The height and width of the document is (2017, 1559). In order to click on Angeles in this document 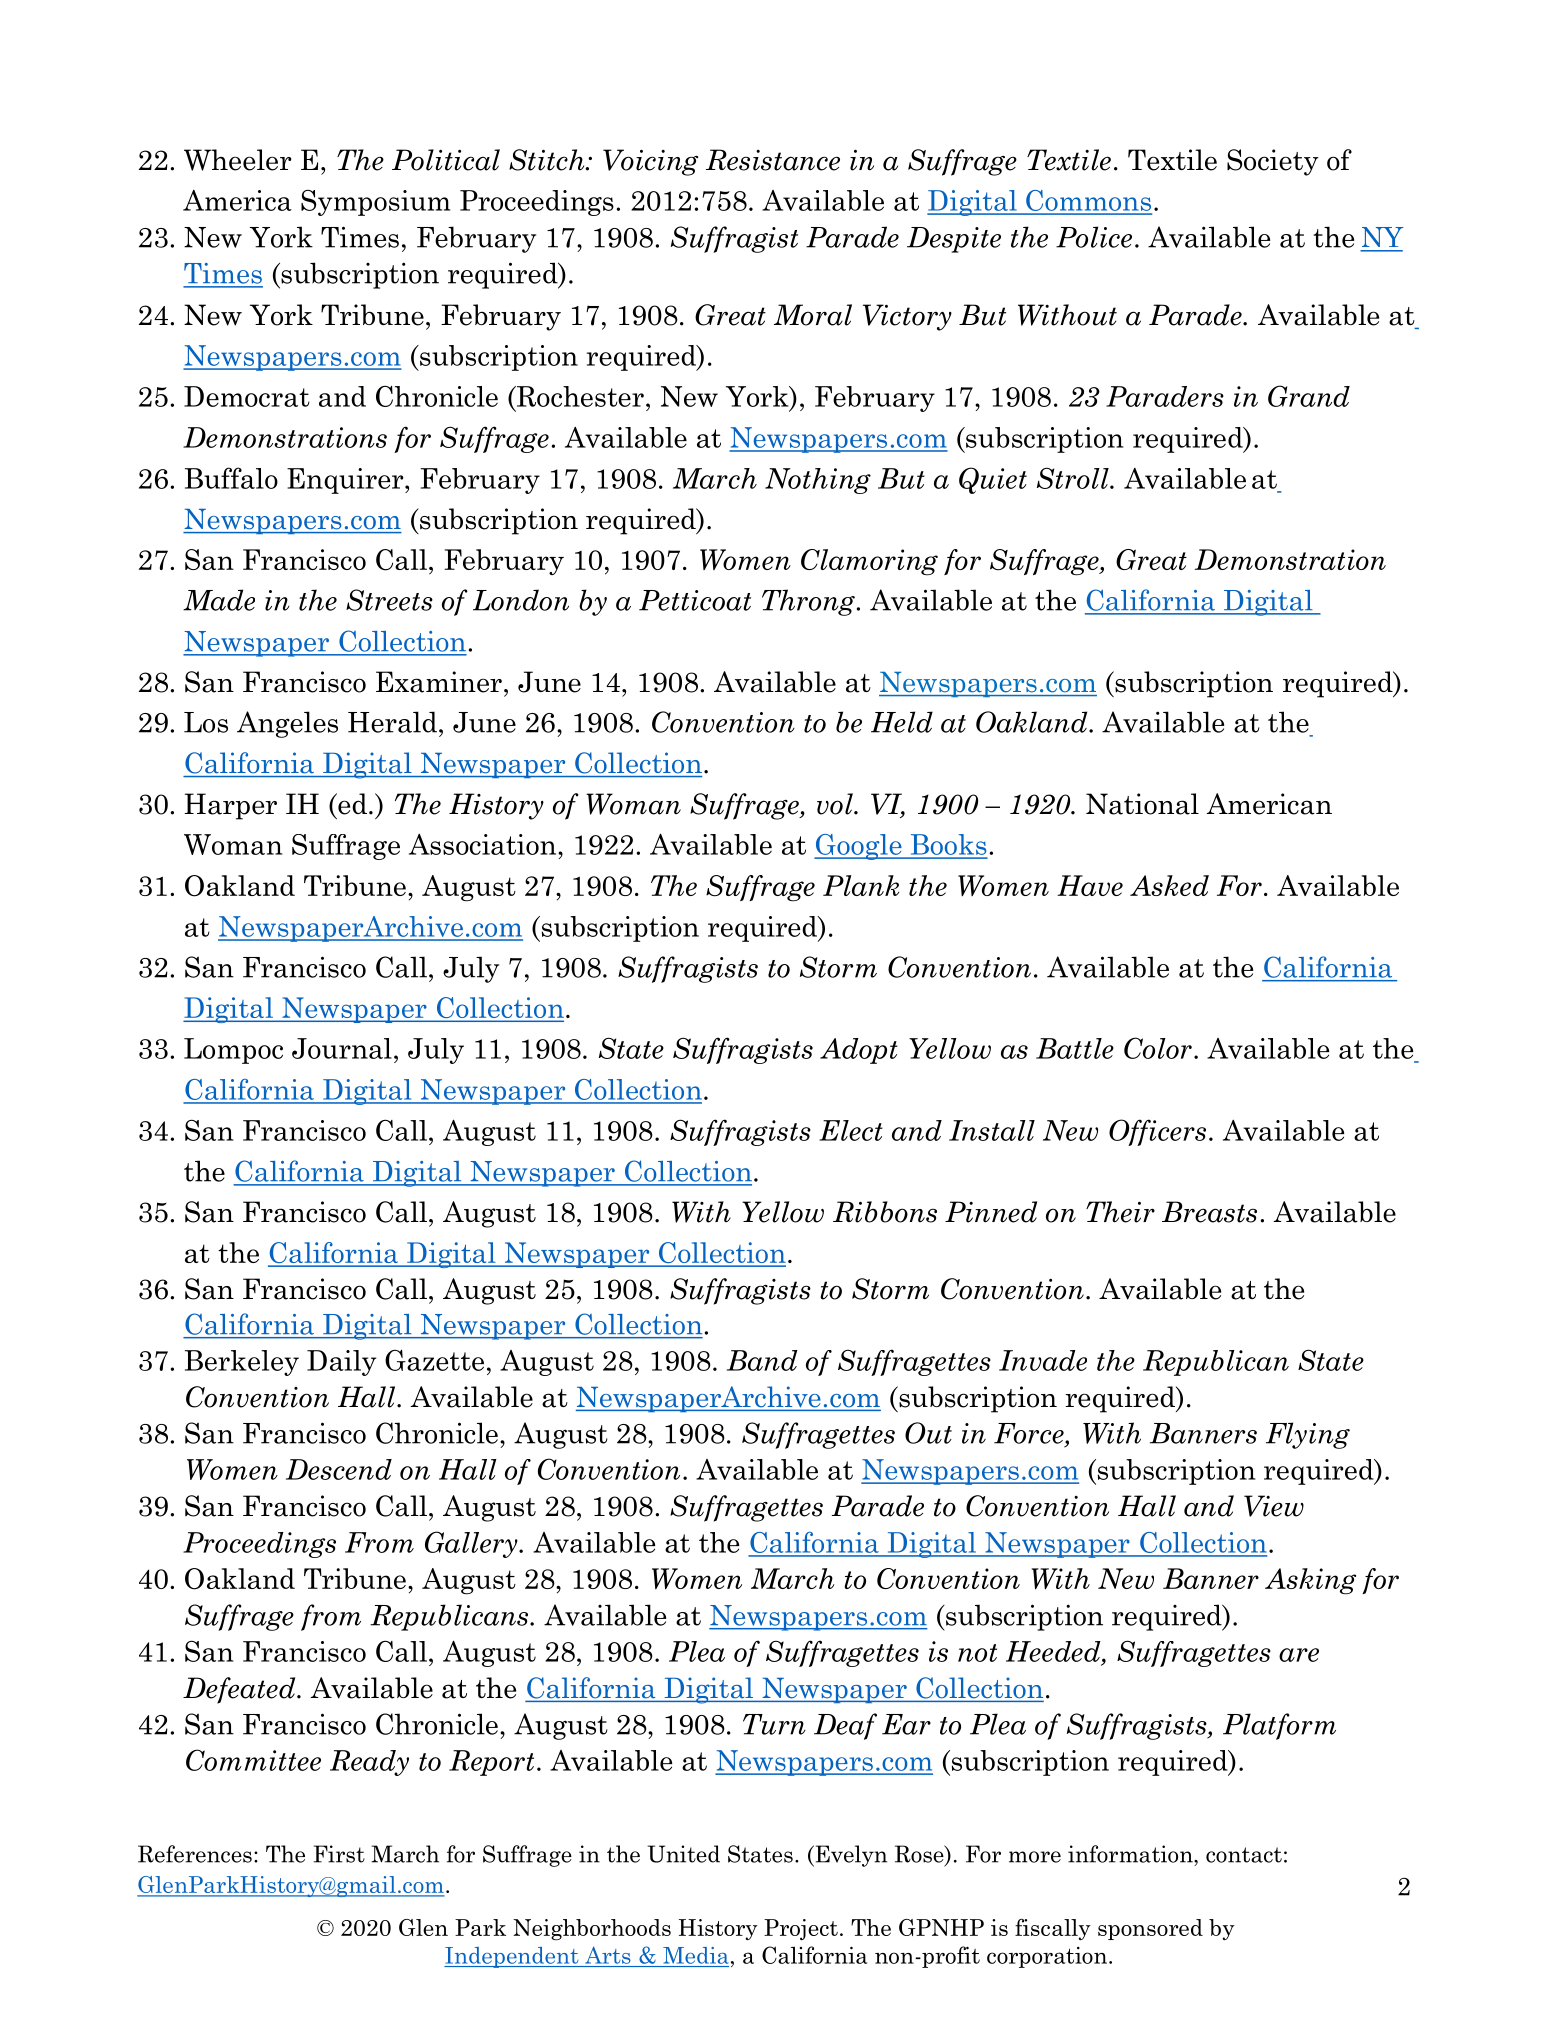, I will do `click(287, 724)`.
